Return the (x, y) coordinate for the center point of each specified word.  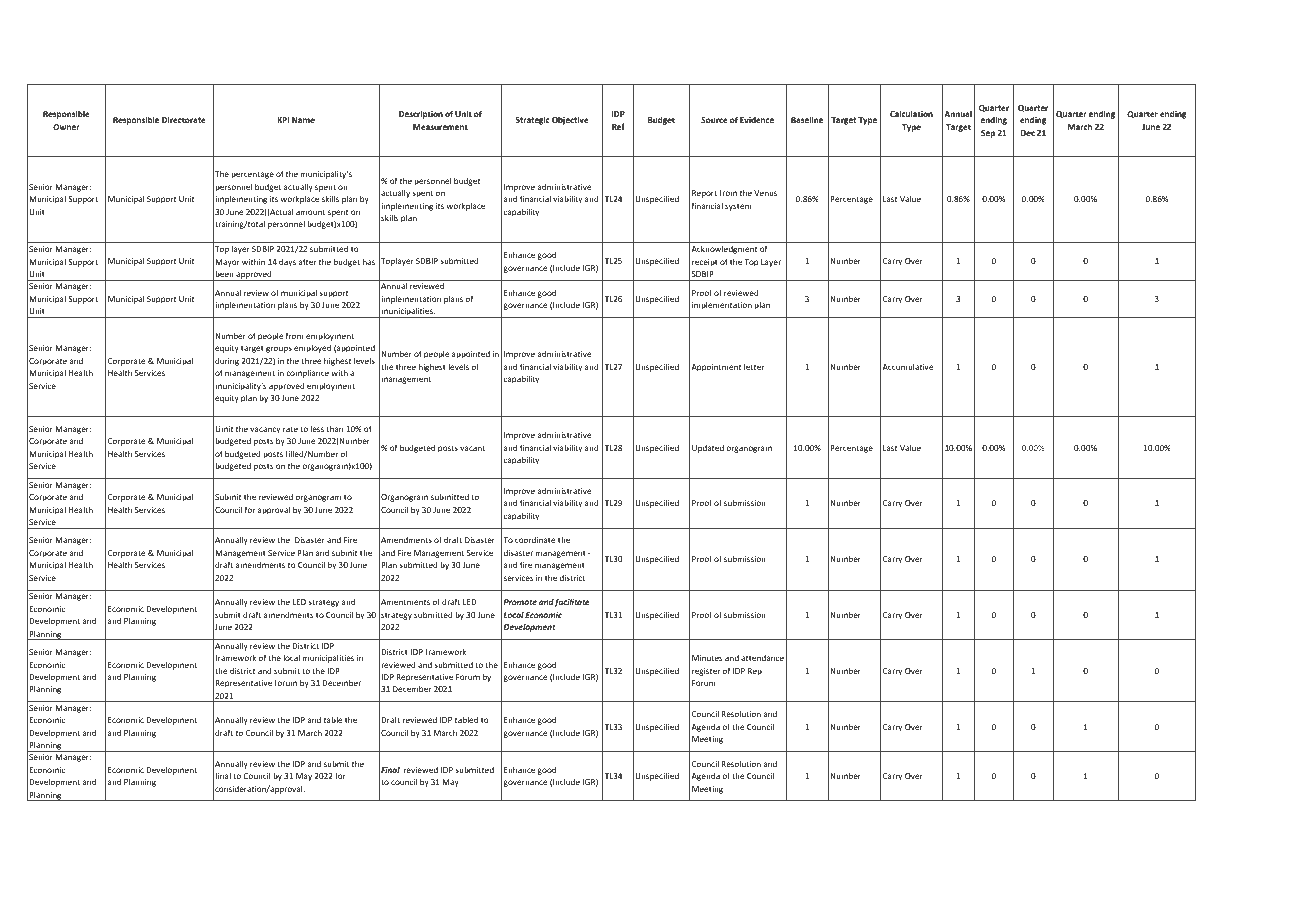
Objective (570, 120)
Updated (708, 448)
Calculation (911, 113)
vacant (472, 448)
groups (279, 349)
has (369, 261)
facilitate (572, 602)
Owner (66, 127)
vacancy (265, 430)
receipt (705, 263)
